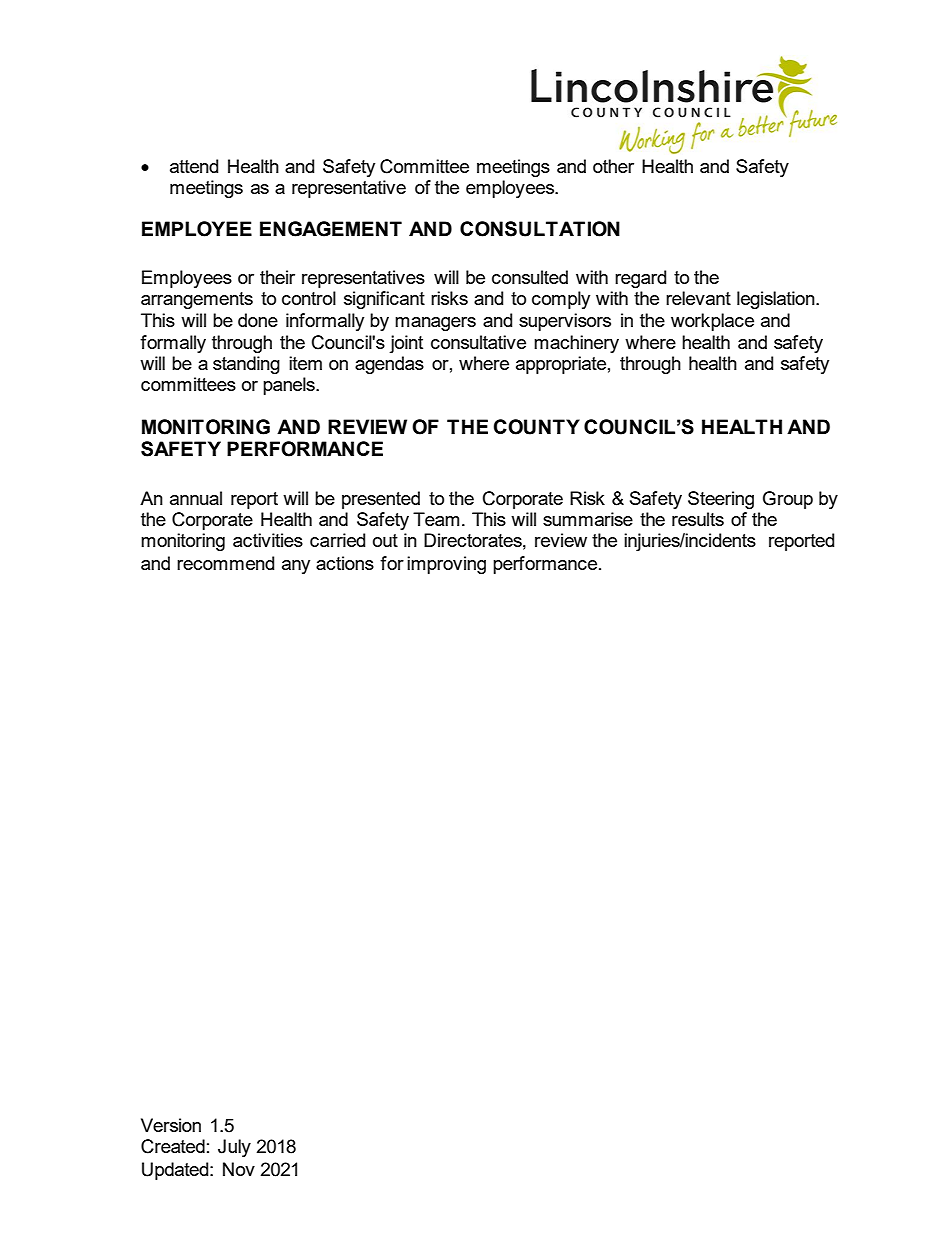 This image has height=1233, width=952. What do you see at coordinates (268, 540) in the image?
I see `activities` at bounding box center [268, 540].
